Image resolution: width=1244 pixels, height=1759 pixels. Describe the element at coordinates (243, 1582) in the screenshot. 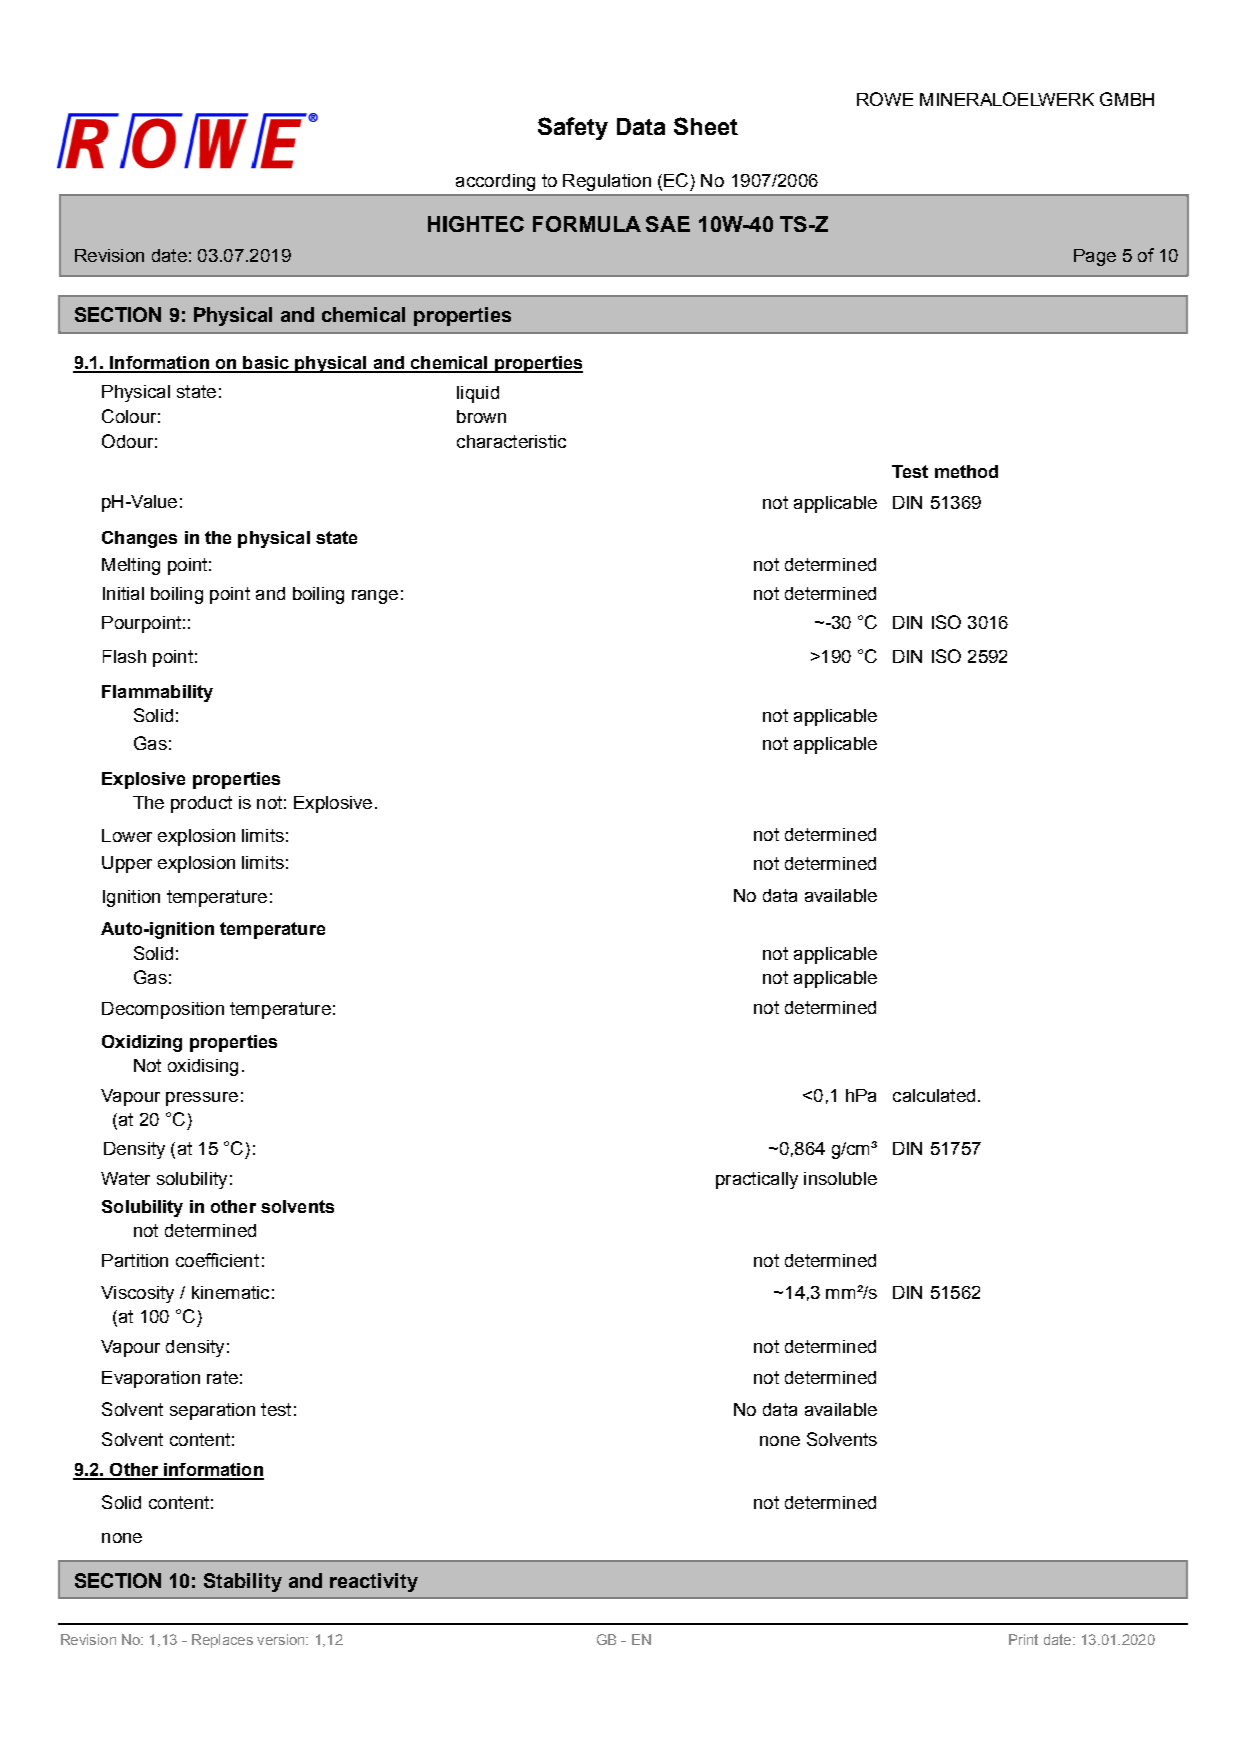

I see `Stability` at that location.
